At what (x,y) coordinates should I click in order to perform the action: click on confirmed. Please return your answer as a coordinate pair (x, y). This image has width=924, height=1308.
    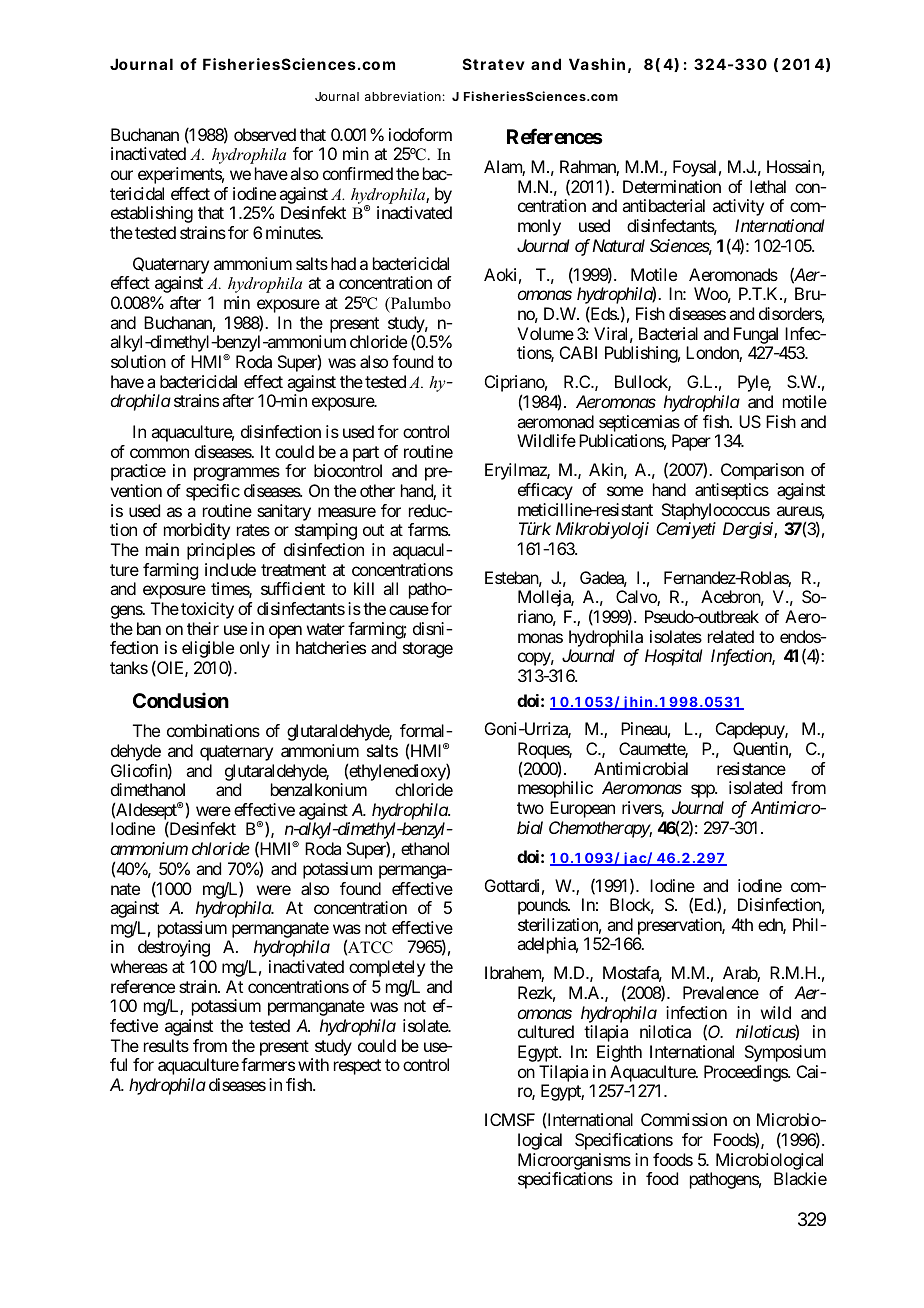
    Looking at the image, I should click on (358, 173).
